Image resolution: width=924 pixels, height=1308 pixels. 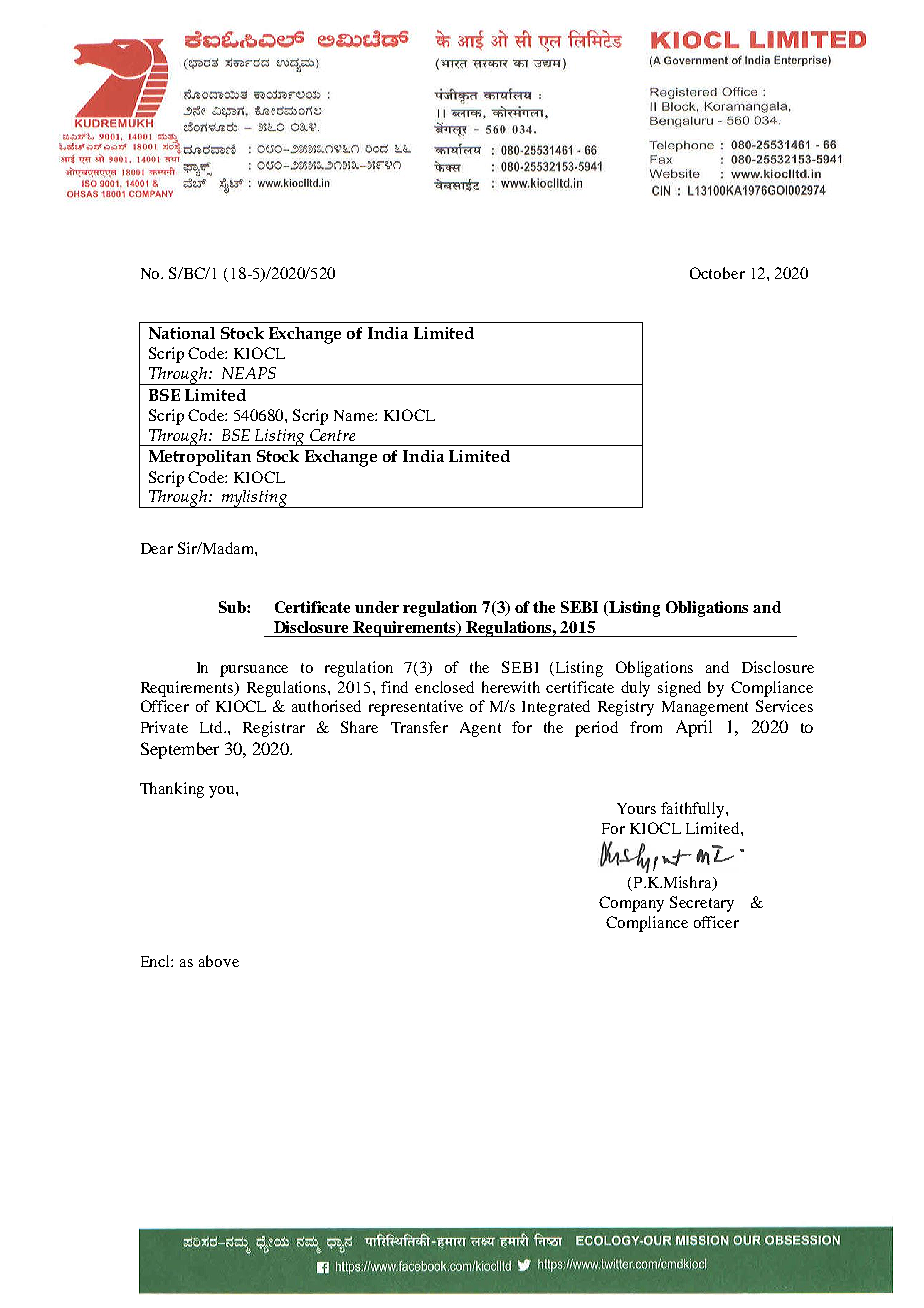 I want to click on Company, so click(x=631, y=904).
